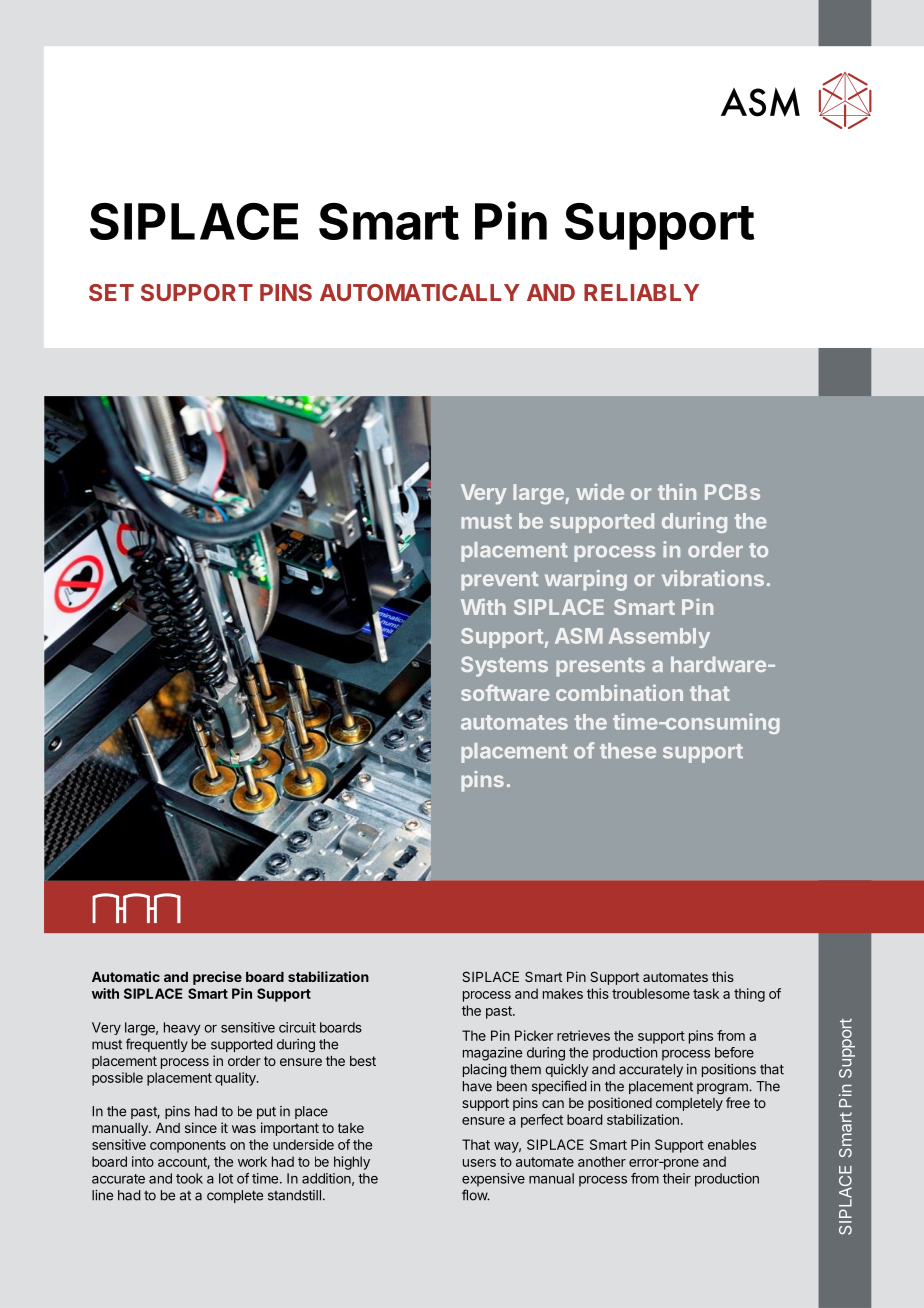 The image size is (924, 1308). I want to click on Systems, so click(504, 666).
